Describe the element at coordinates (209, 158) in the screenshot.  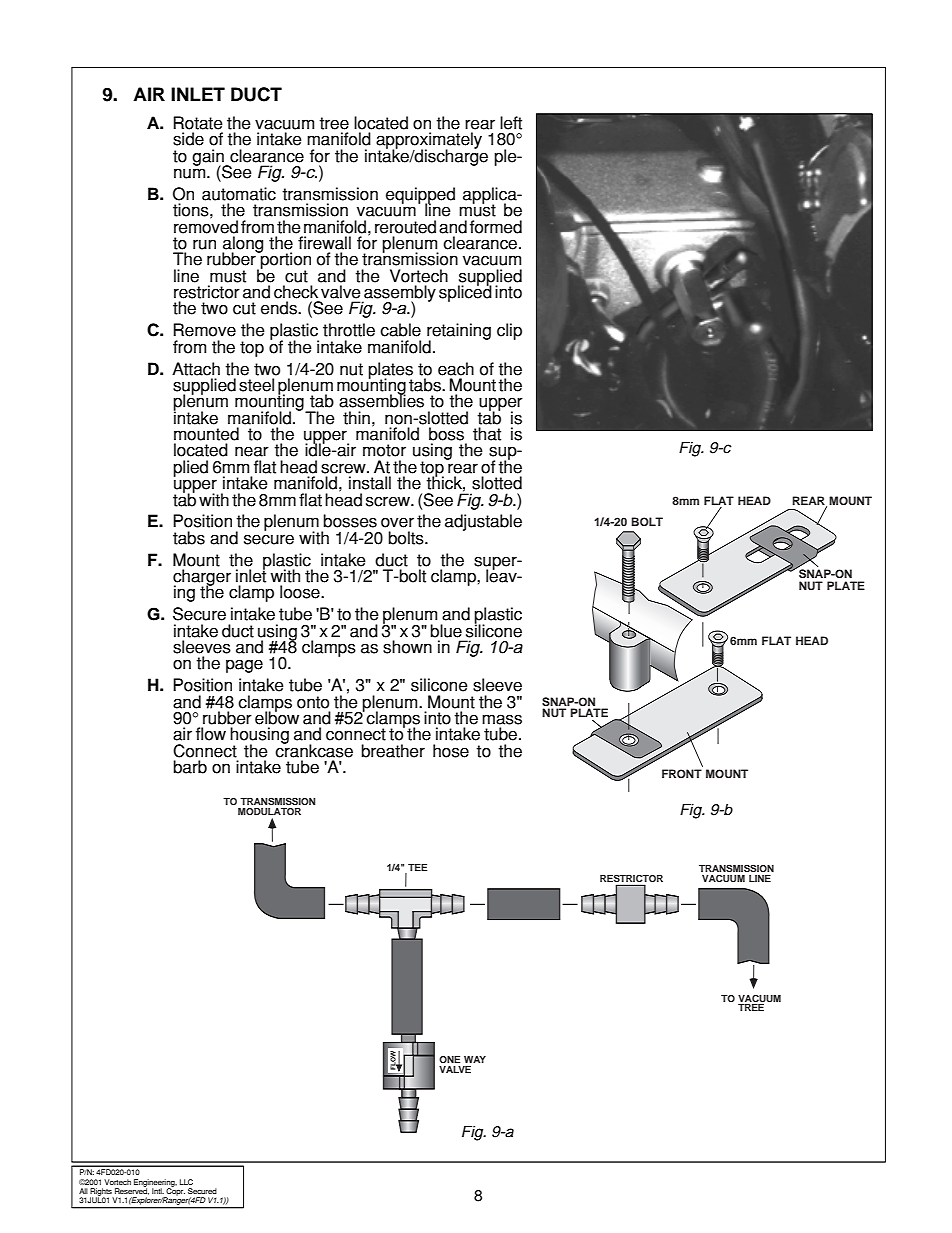
I see `gain` at that location.
